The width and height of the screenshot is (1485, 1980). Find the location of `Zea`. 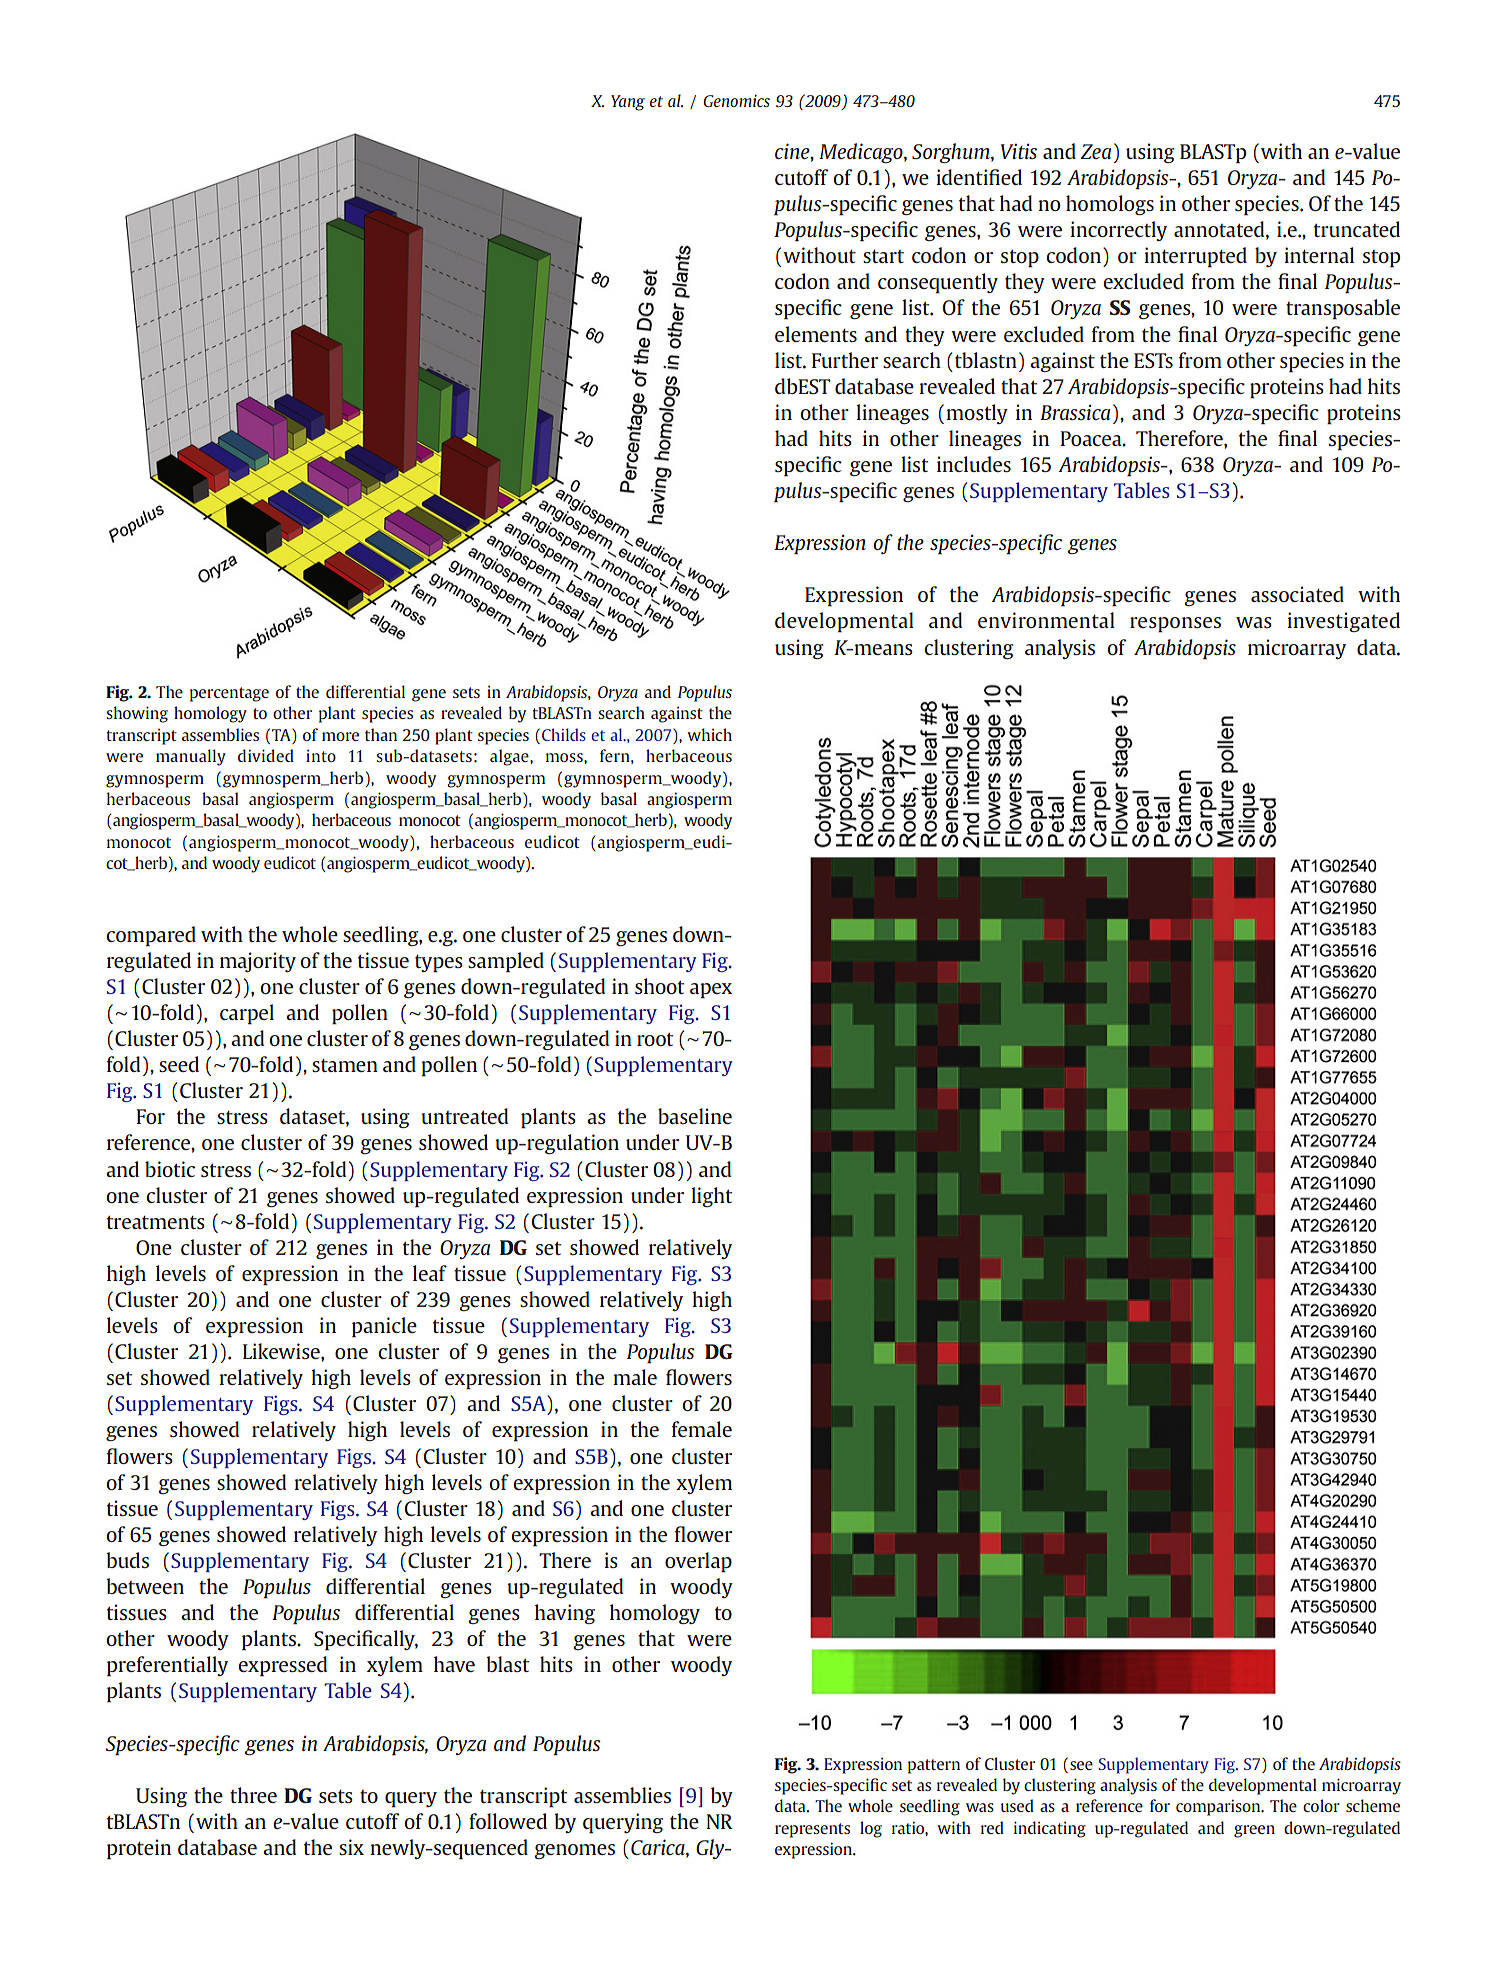

Zea is located at coordinates (1096, 151).
